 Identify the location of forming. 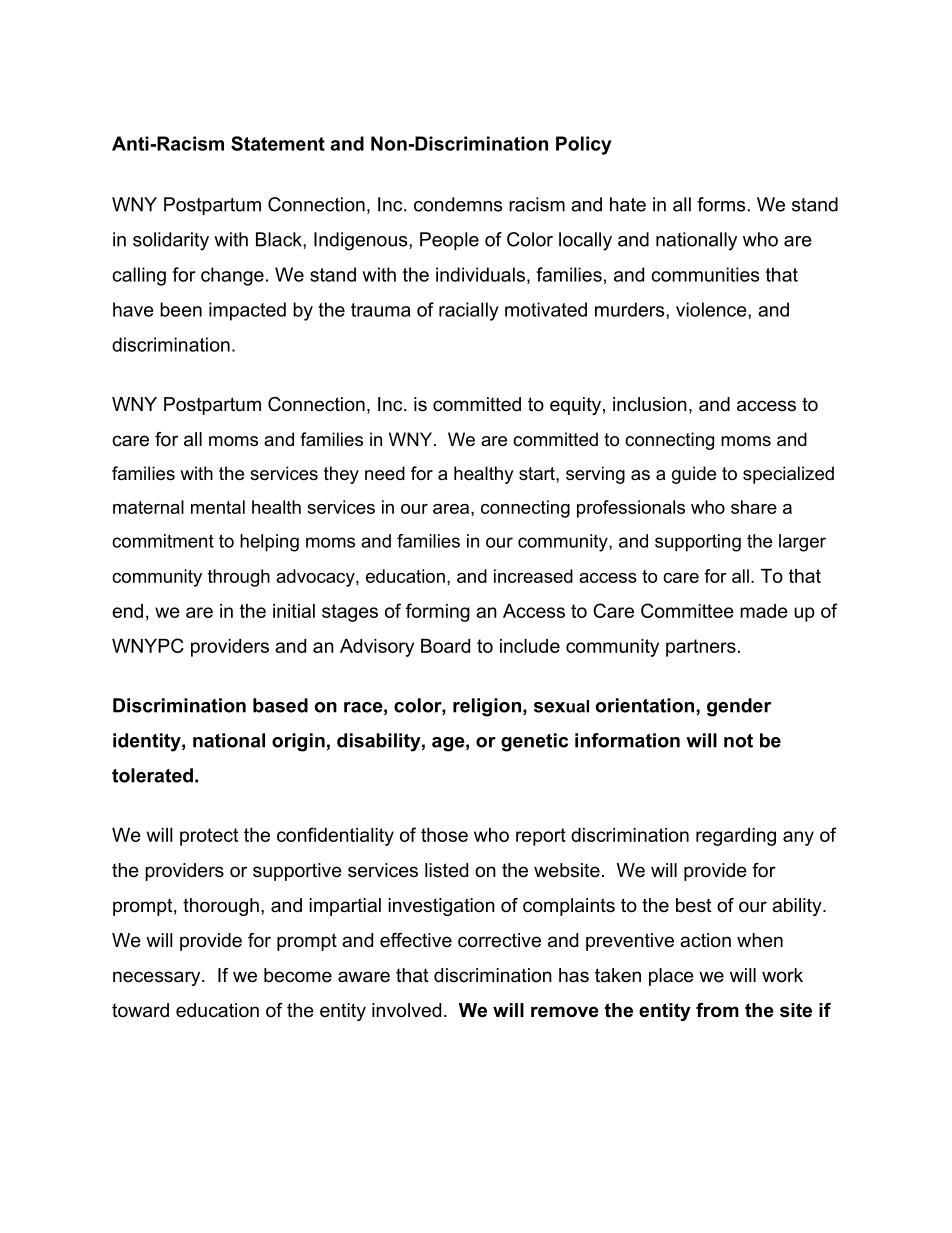
(438, 612).
